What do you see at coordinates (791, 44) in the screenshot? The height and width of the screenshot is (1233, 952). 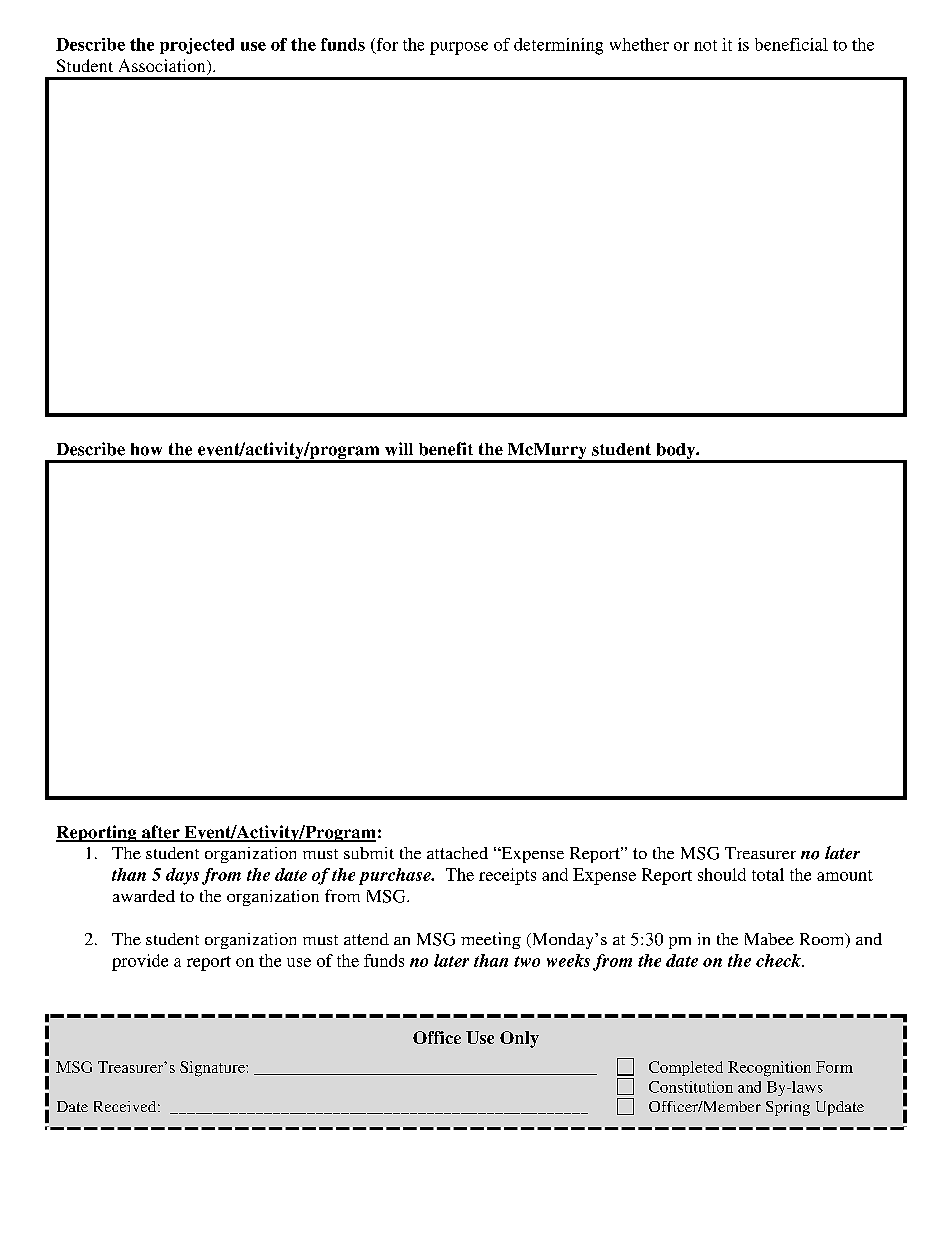 I see `beneficial` at bounding box center [791, 44].
